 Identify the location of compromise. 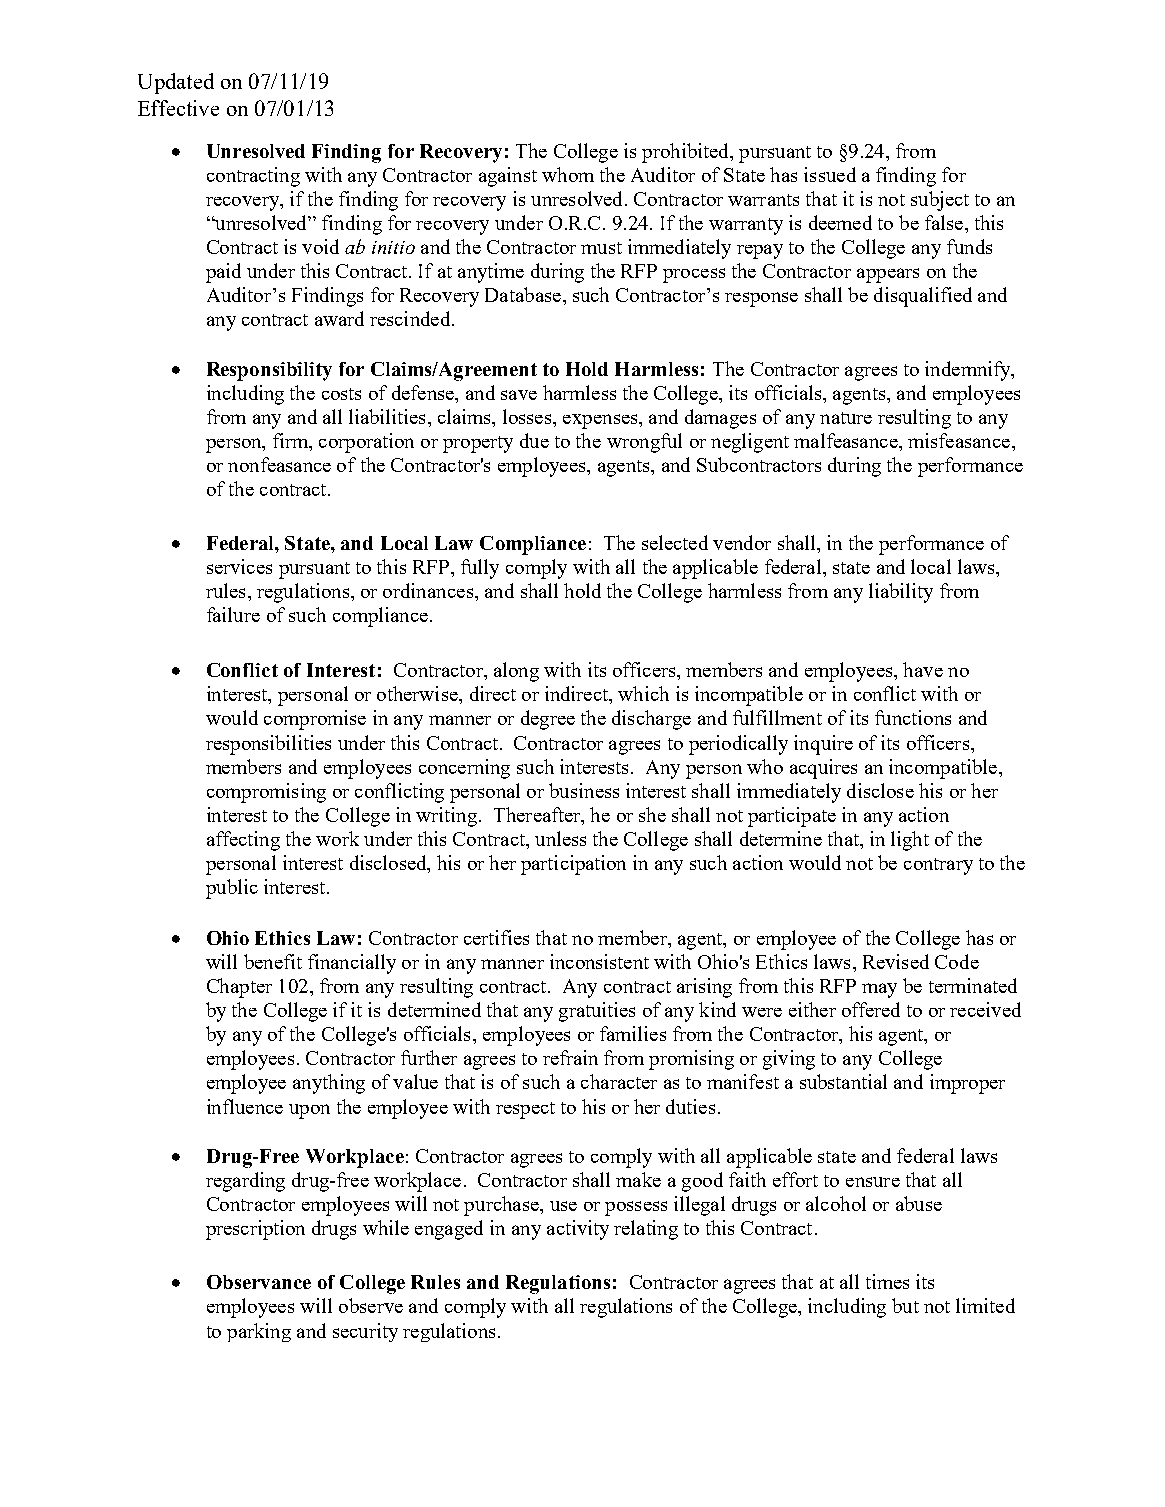
(315, 720).
